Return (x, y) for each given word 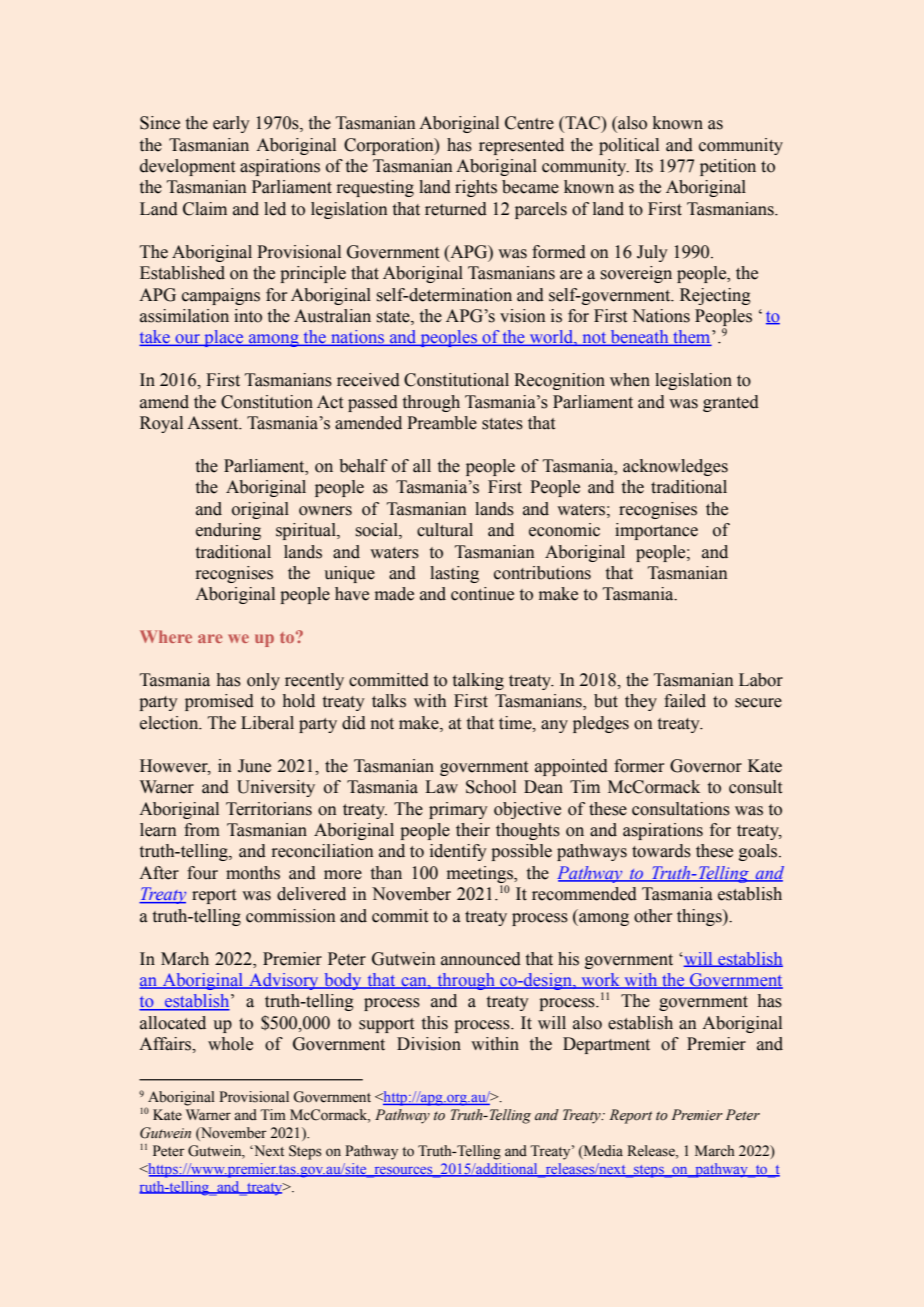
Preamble (442, 423)
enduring (228, 531)
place (224, 338)
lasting (454, 574)
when (630, 380)
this (435, 1023)
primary (458, 810)
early (231, 124)
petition (728, 167)
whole (230, 1044)
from (202, 830)
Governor (706, 766)
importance (656, 531)
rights (476, 188)
